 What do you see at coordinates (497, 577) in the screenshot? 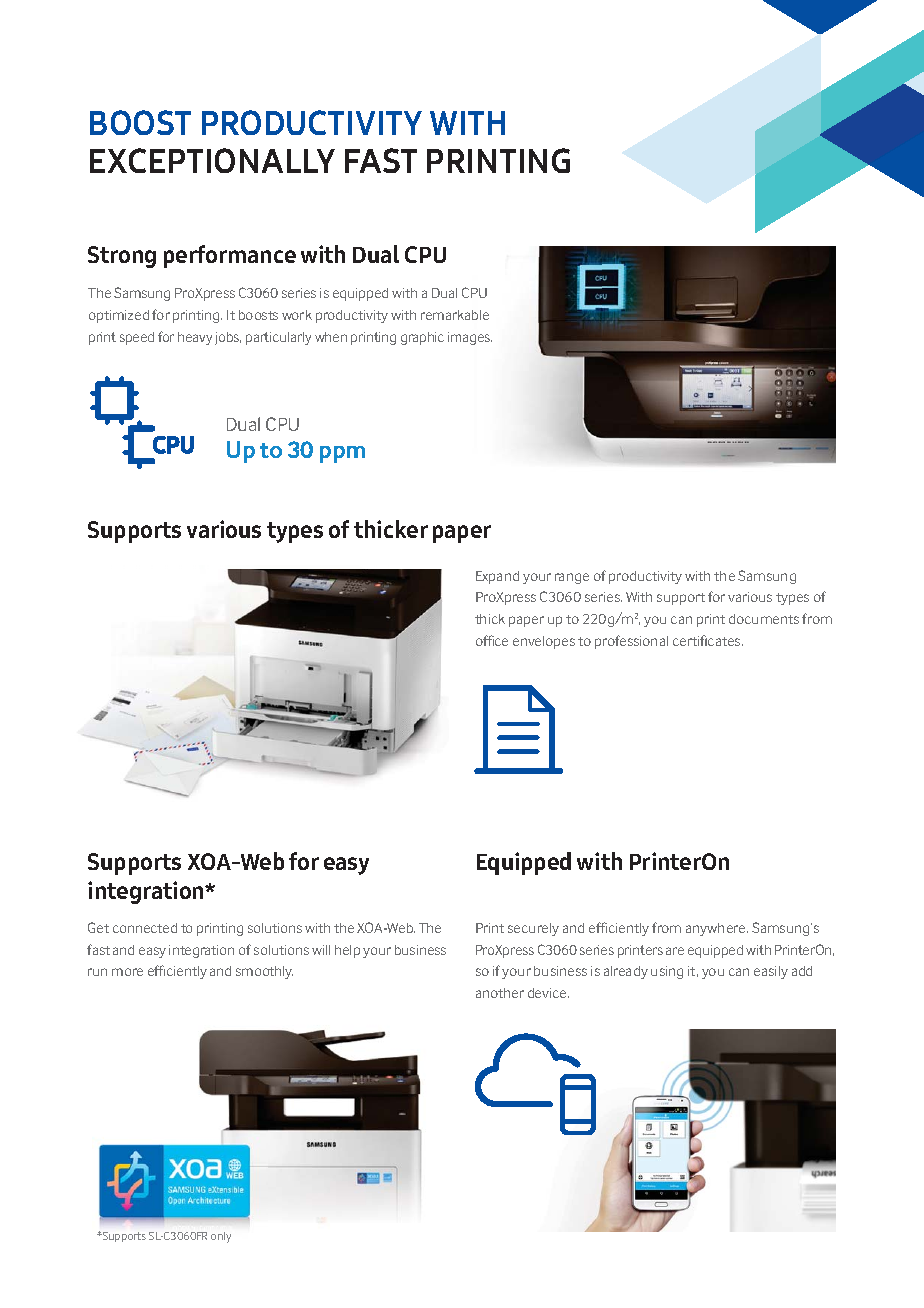
I see `Expand` at bounding box center [497, 577].
